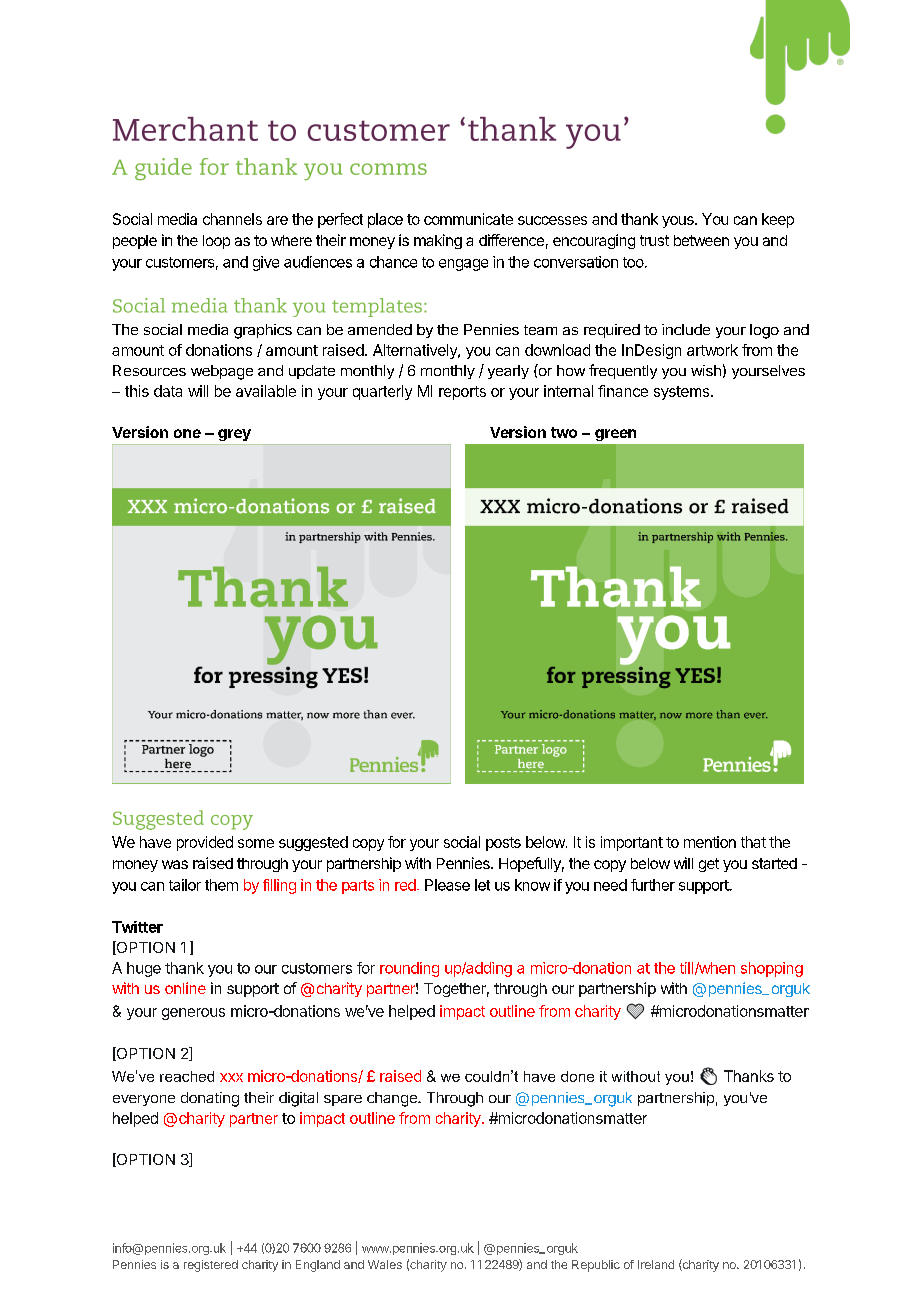  I want to click on Ireland, so click(656, 1264).
